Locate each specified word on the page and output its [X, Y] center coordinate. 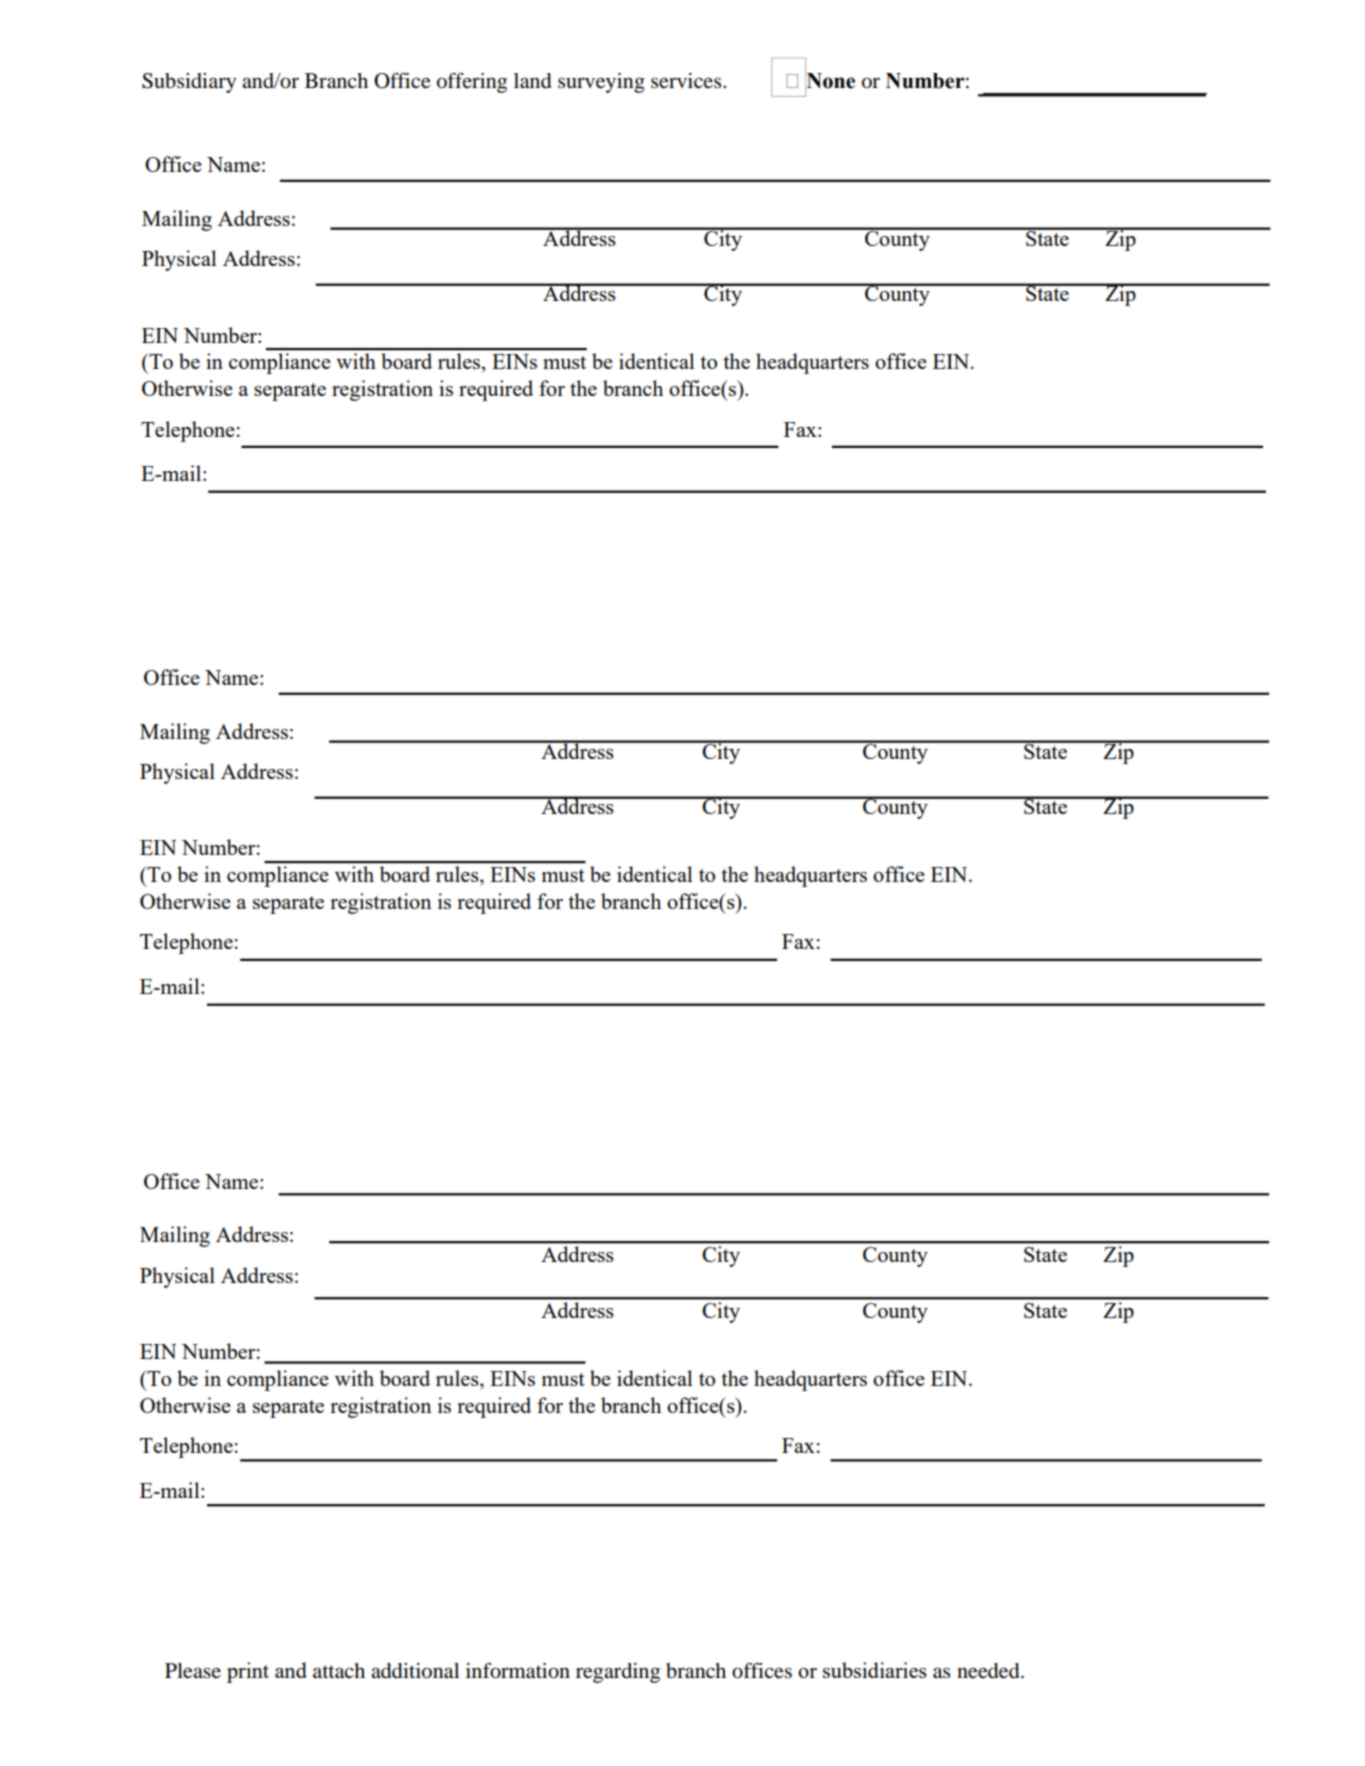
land [533, 81]
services [687, 81]
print [248, 1672]
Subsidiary [189, 83]
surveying [601, 83]
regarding [618, 1673]
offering [472, 83]
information [518, 1671]
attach [339, 1671]
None [830, 80]
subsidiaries [875, 1670]
